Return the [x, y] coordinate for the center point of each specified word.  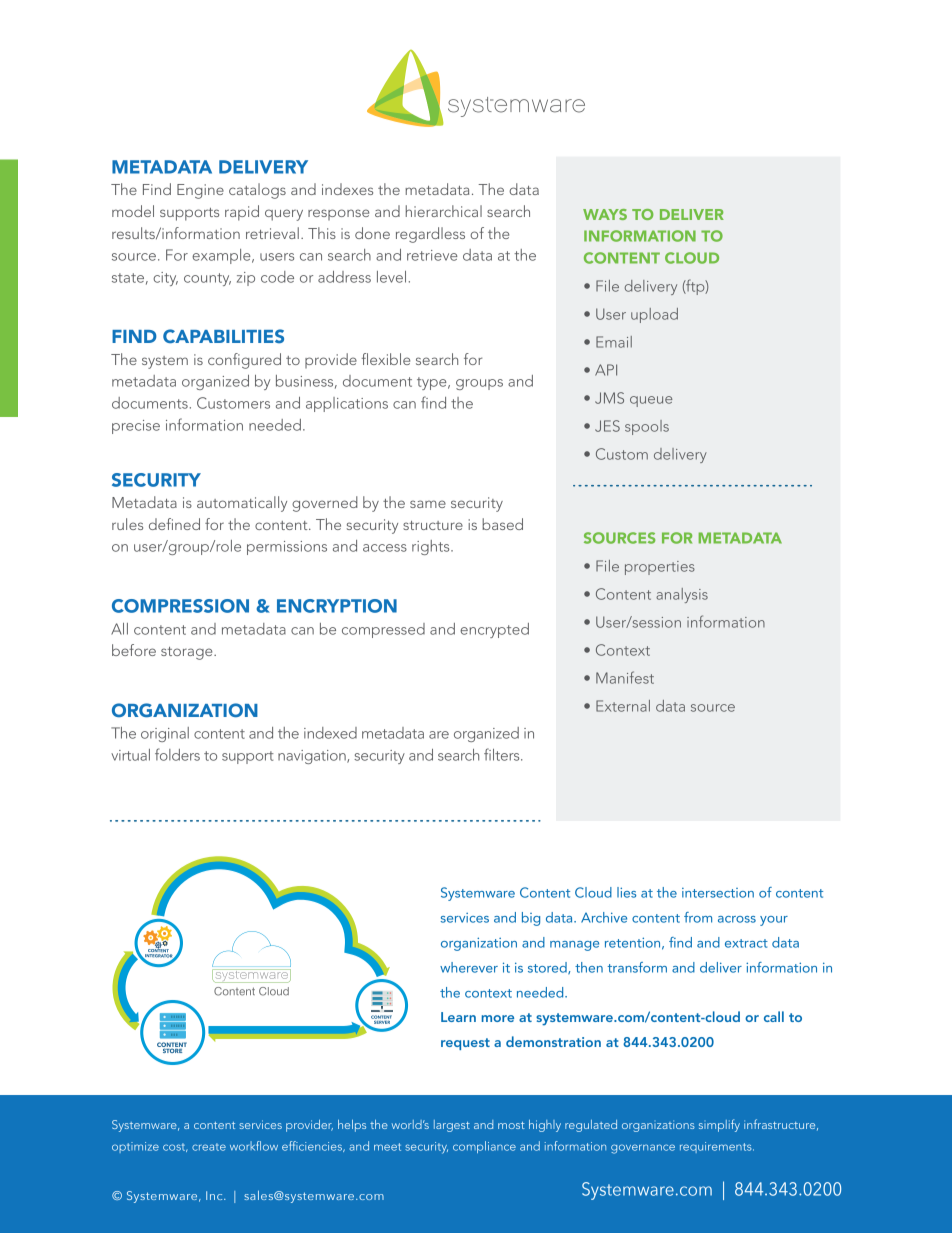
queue [651, 401]
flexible [386, 359]
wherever [469, 967]
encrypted [494, 630]
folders [177, 754]
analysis [682, 595]
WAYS [605, 214]
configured [244, 361]
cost [175, 1147]
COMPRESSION [180, 606]
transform [637, 967]
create [209, 1147]
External [623, 706]
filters [503, 754]
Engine [200, 191]
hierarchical [444, 211]
